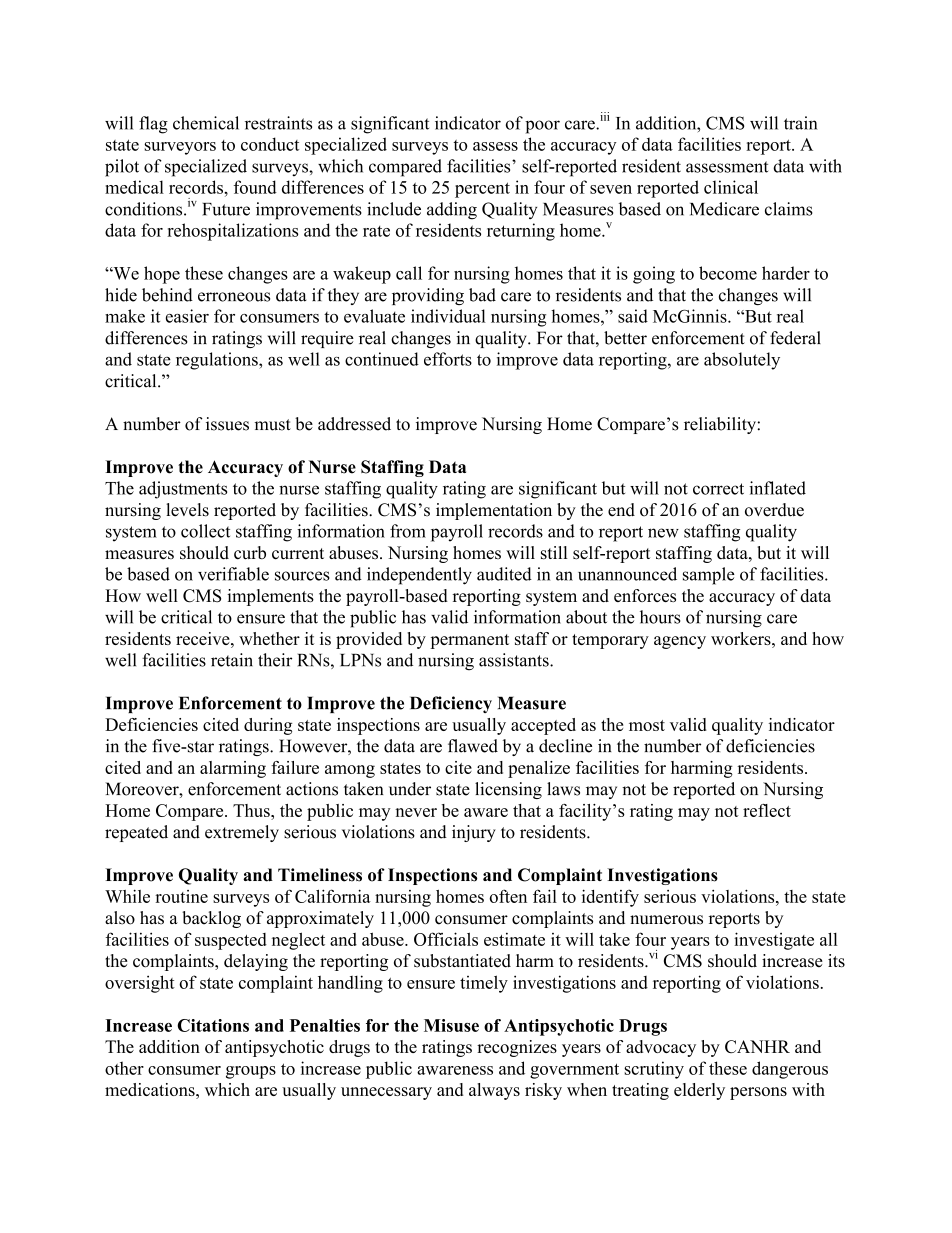 Image resolution: width=952 pixels, height=1233 pixels. I want to click on percent, so click(482, 190).
